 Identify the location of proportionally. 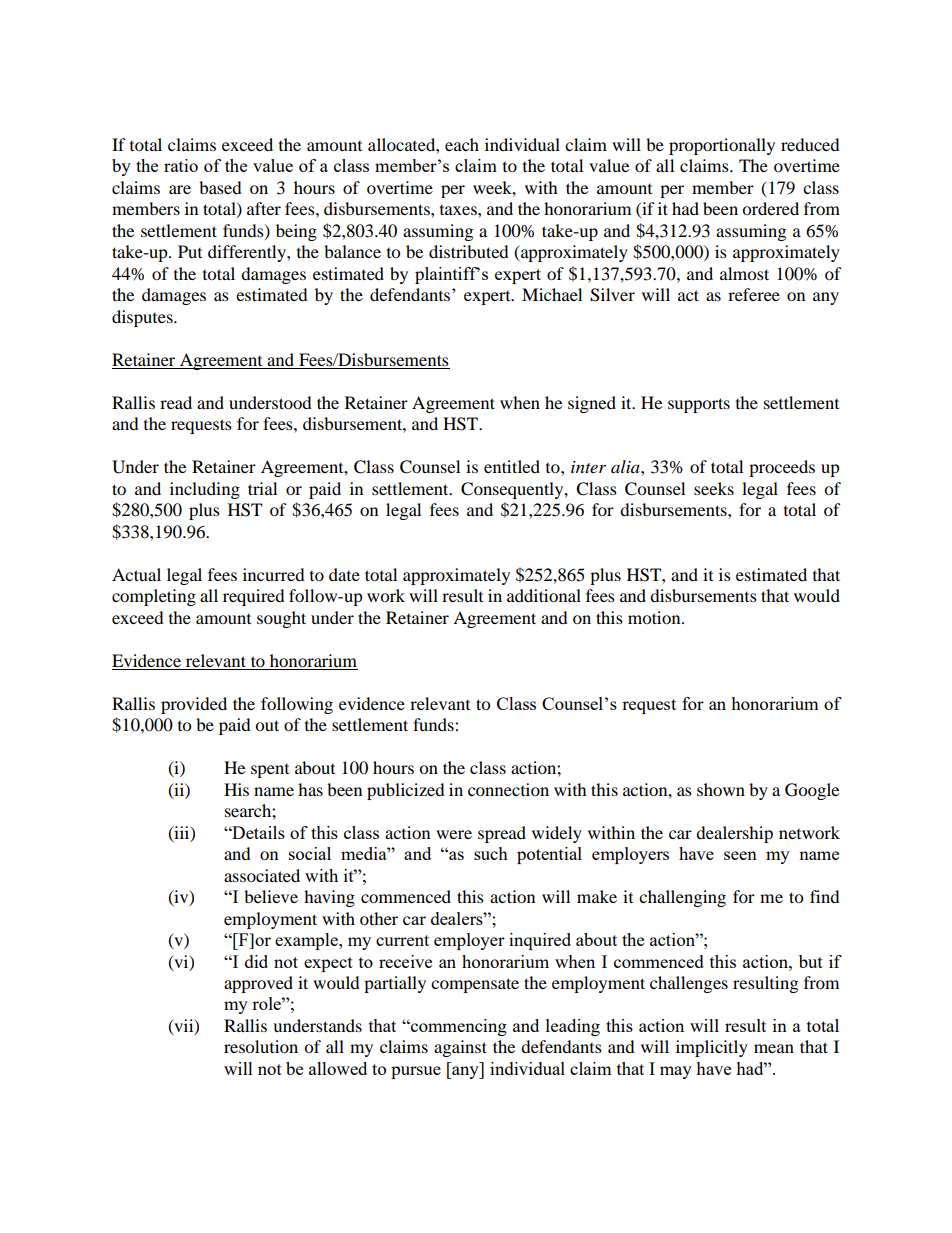
(722, 146).
